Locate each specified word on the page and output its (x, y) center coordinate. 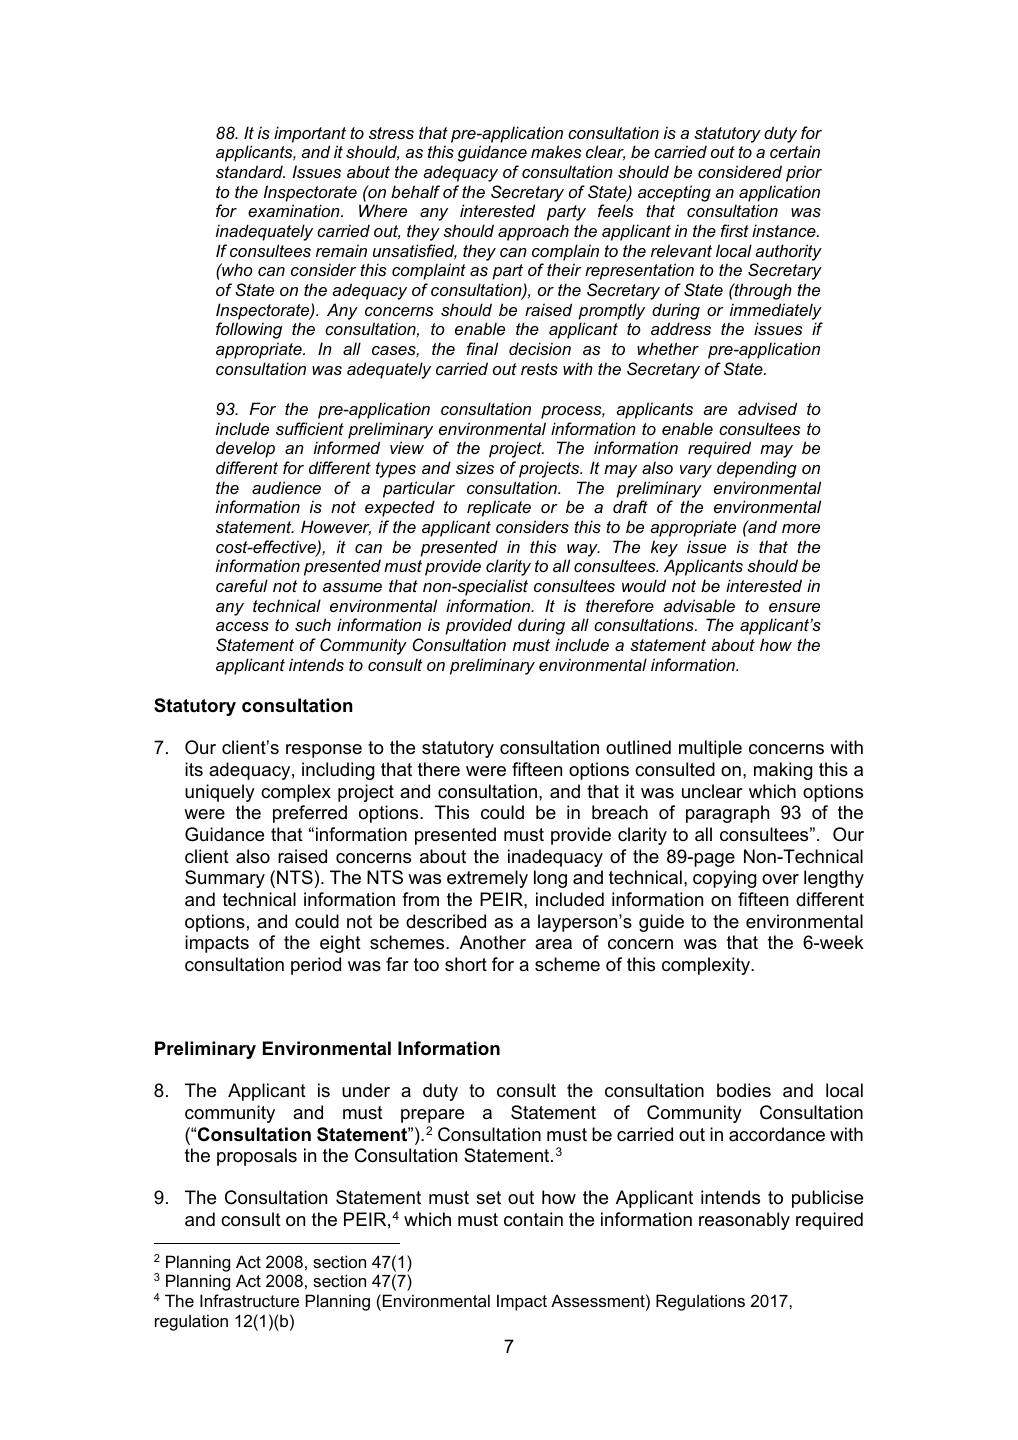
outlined (638, 747)
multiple (710, 749)
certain (795, 151)
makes (556, 151)
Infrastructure (249, 1300)
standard (250, 171)
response (324, 751)
